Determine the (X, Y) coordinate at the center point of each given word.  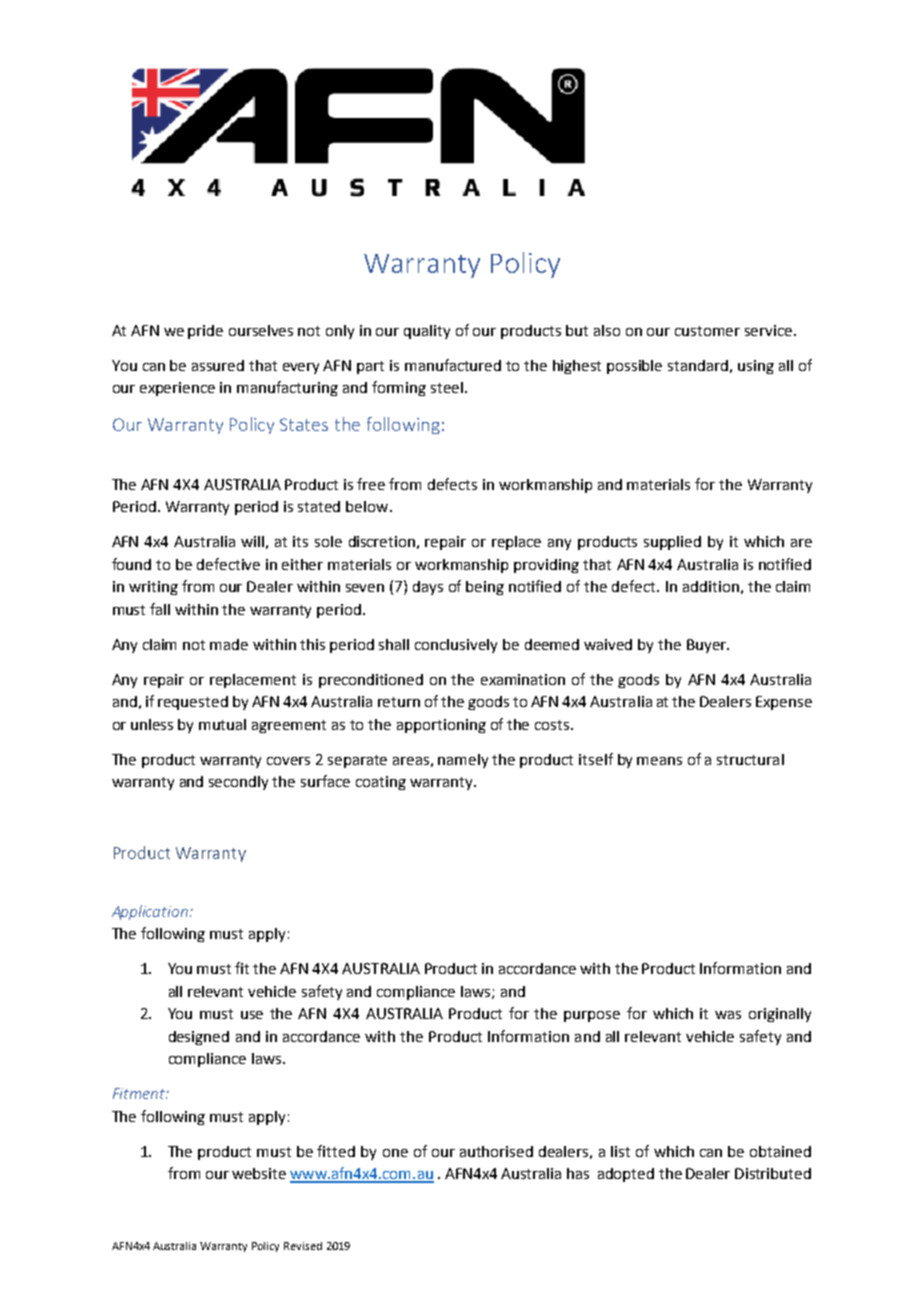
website (259, 1173)
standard (698, 365)
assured (218, 365)
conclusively (456, 646)
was (728, 1015)
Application (150, 912)
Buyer (708, 646)
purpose (592, 1016)
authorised (496, 1151)
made (229, 644)
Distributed (773, 1173)
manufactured (453, 365)
